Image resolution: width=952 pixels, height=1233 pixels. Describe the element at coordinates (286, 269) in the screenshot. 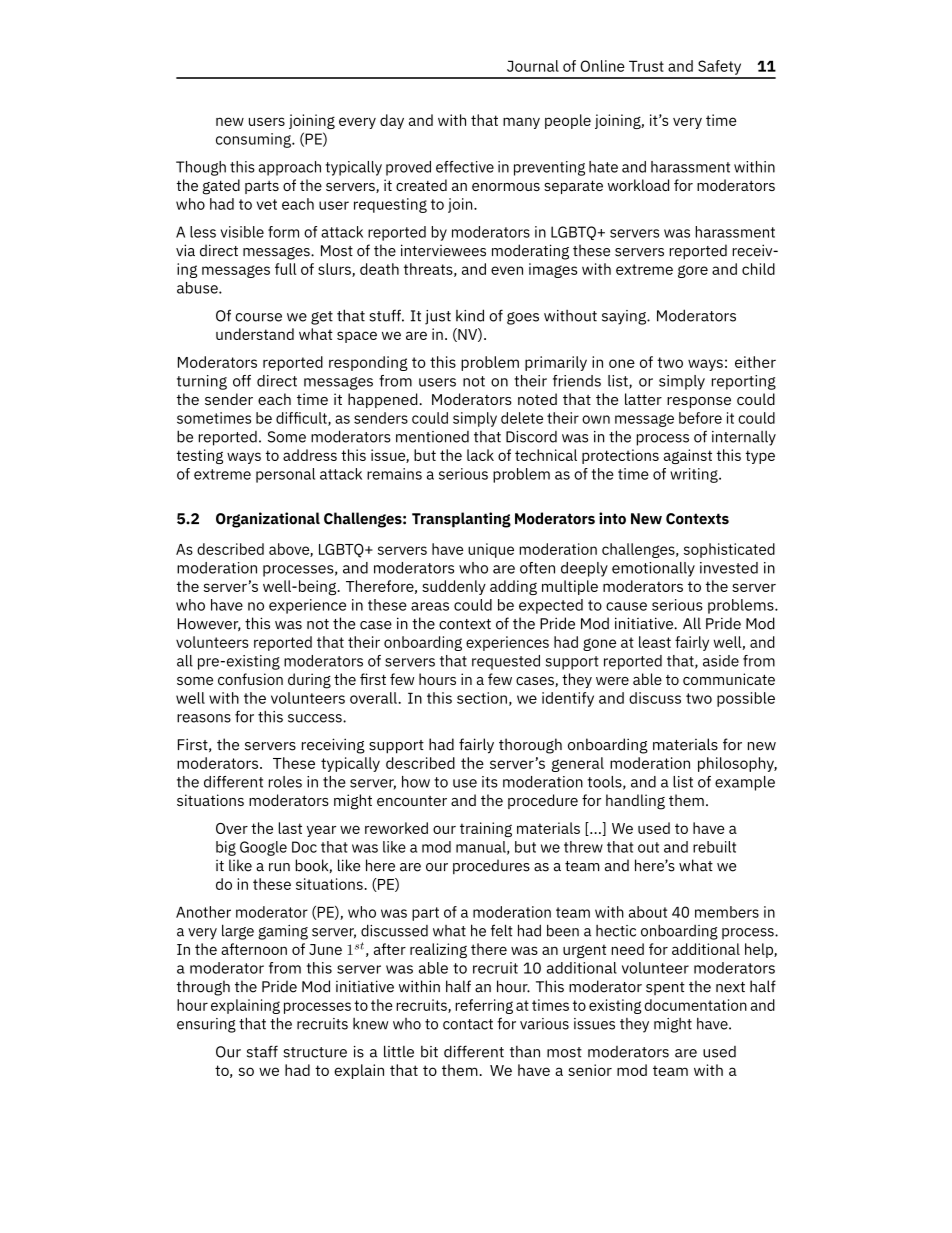

I see `full` at that location.
